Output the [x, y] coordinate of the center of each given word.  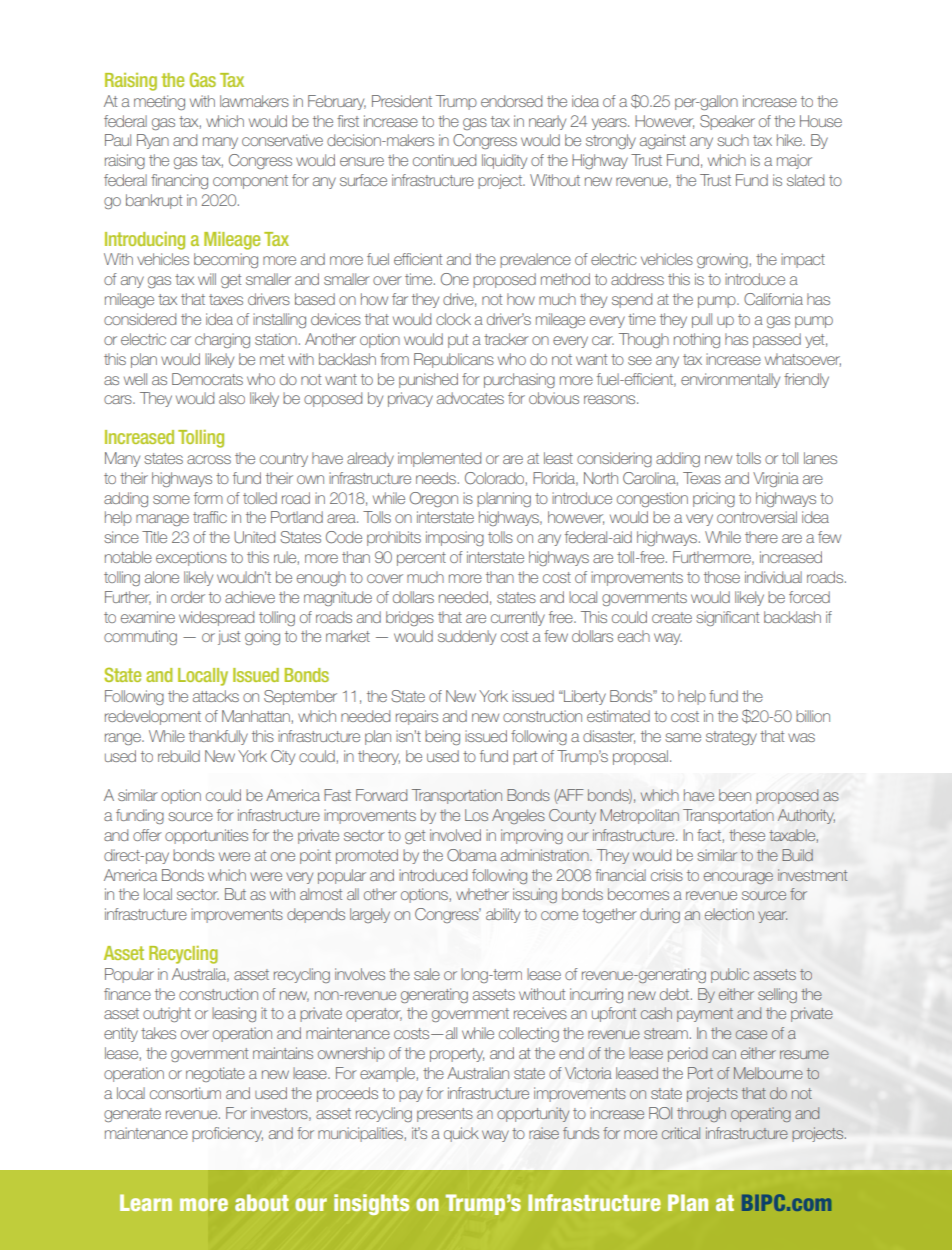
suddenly [467, 637]
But [235, 894]
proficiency [227, 1134]
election [729, 914]
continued [444, 160]
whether [482, 894]
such [733, 140]
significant [727, 618]
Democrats [207, 379]
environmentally [730, 380]
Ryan [153, 141]
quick [461, 1134]
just [229, 637]
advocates [470, 398]
